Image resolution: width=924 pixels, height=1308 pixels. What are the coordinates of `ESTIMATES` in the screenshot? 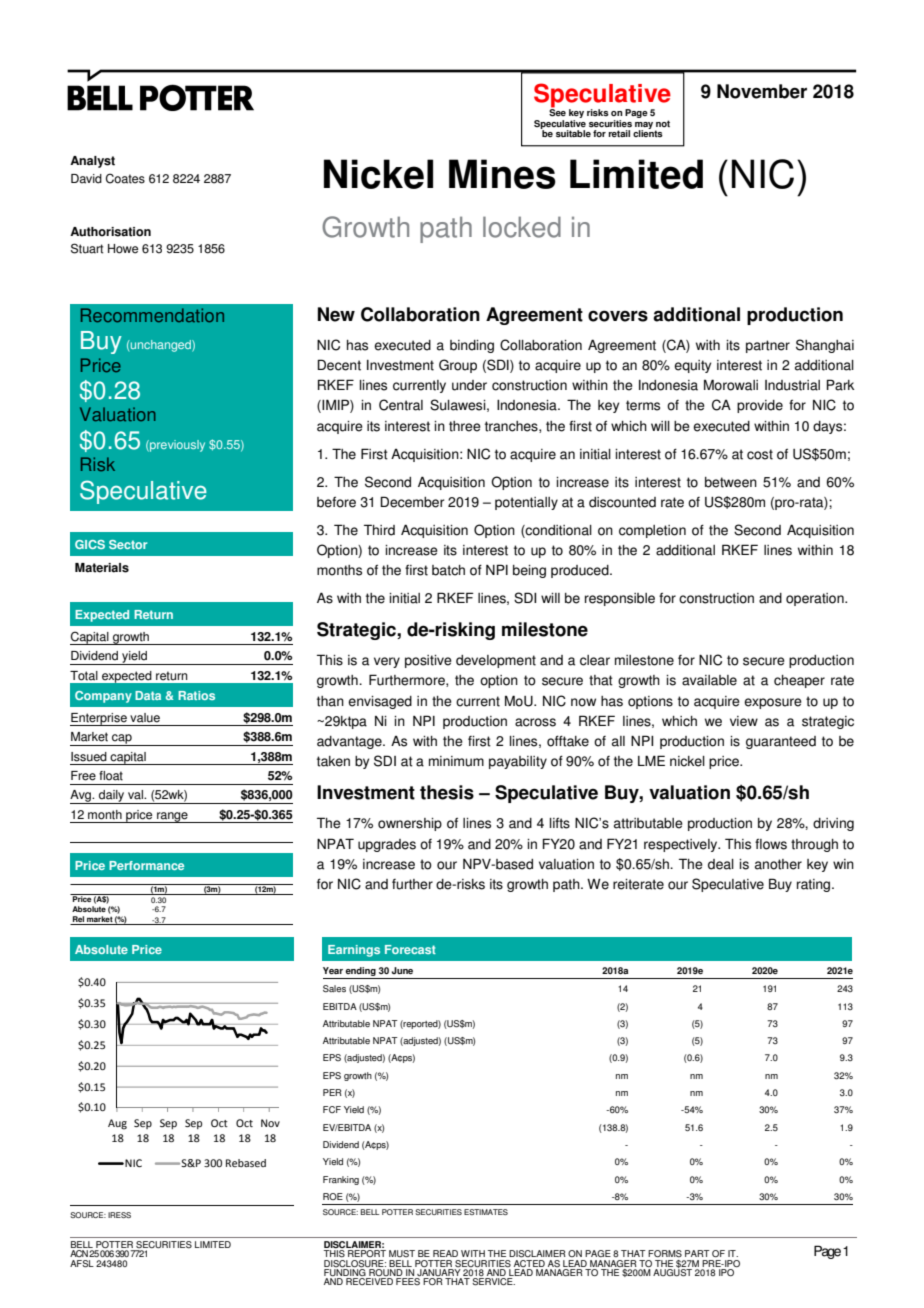 It's located at (486, 1212).
